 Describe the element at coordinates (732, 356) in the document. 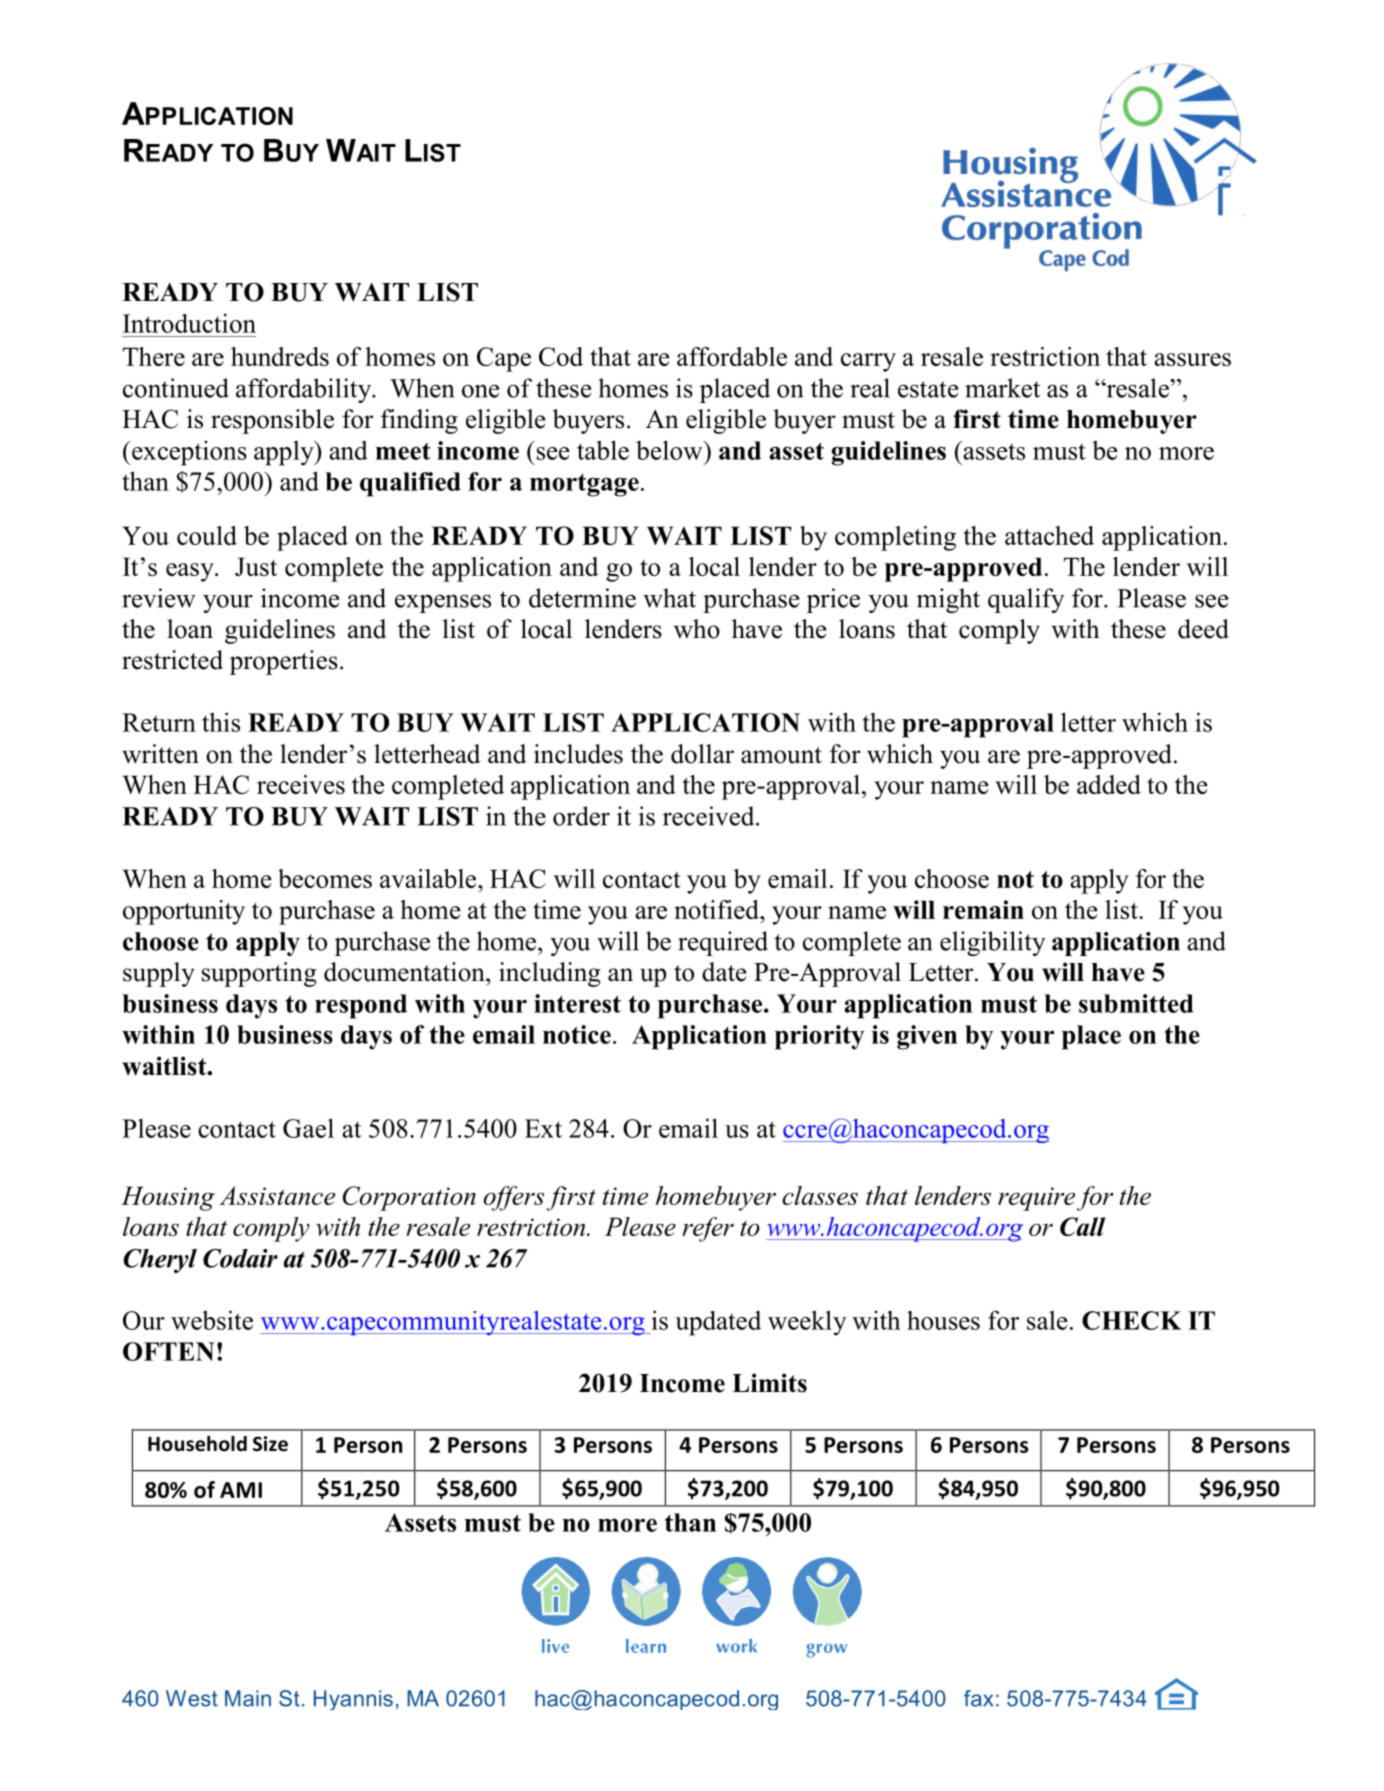

I see `affordable` at that location.
